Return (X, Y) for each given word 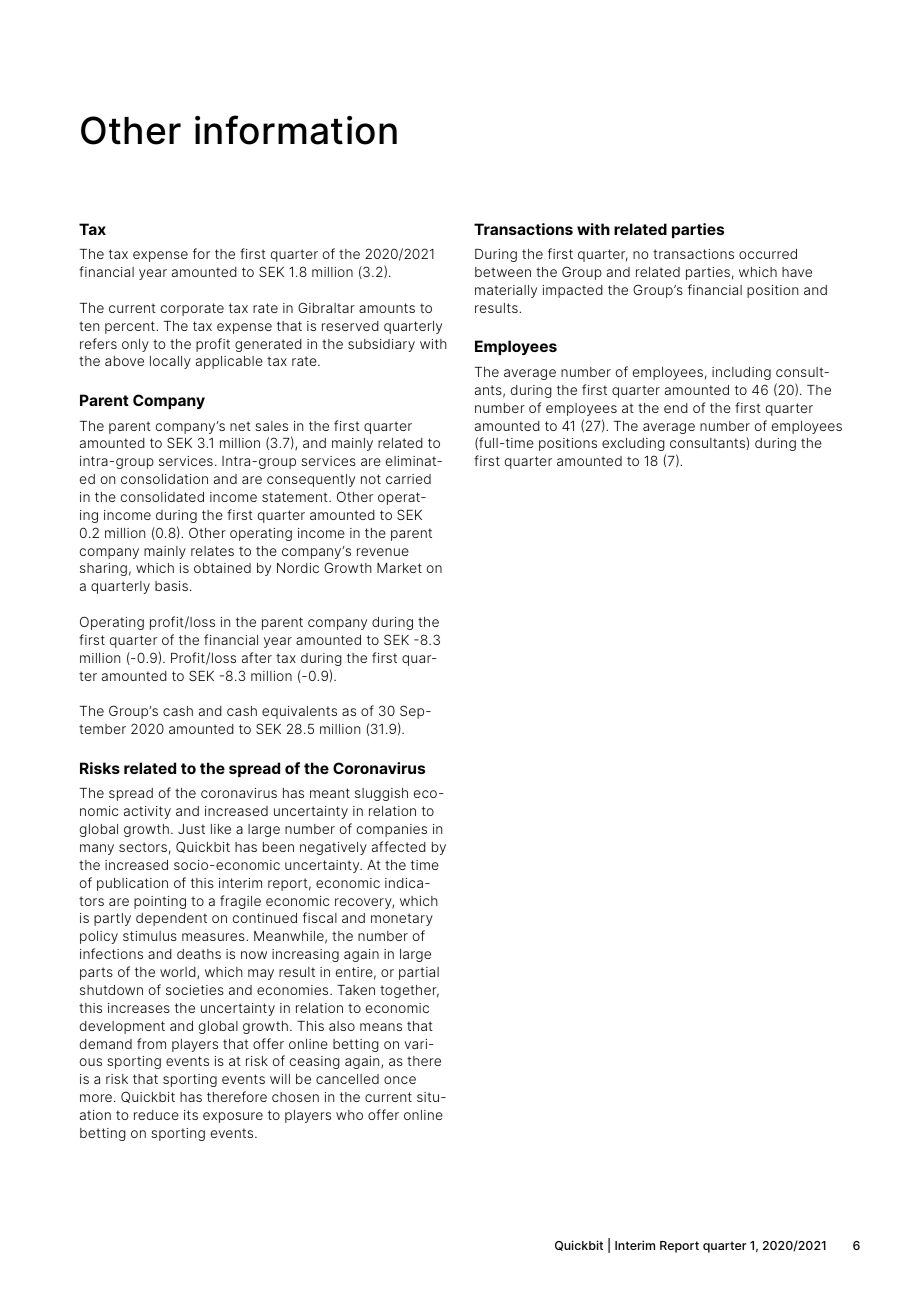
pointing (160, 902)
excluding (633, 444)
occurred (768, 254)
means (381, 1027)
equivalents (299, 712)
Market (399, 568)
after (257, 657)
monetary (402, 919)
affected (399, 846)
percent (131, 327)
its (191, 1115)
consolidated (162, 497)
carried (408, 479)
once (400, 1080)
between (503, 272)
